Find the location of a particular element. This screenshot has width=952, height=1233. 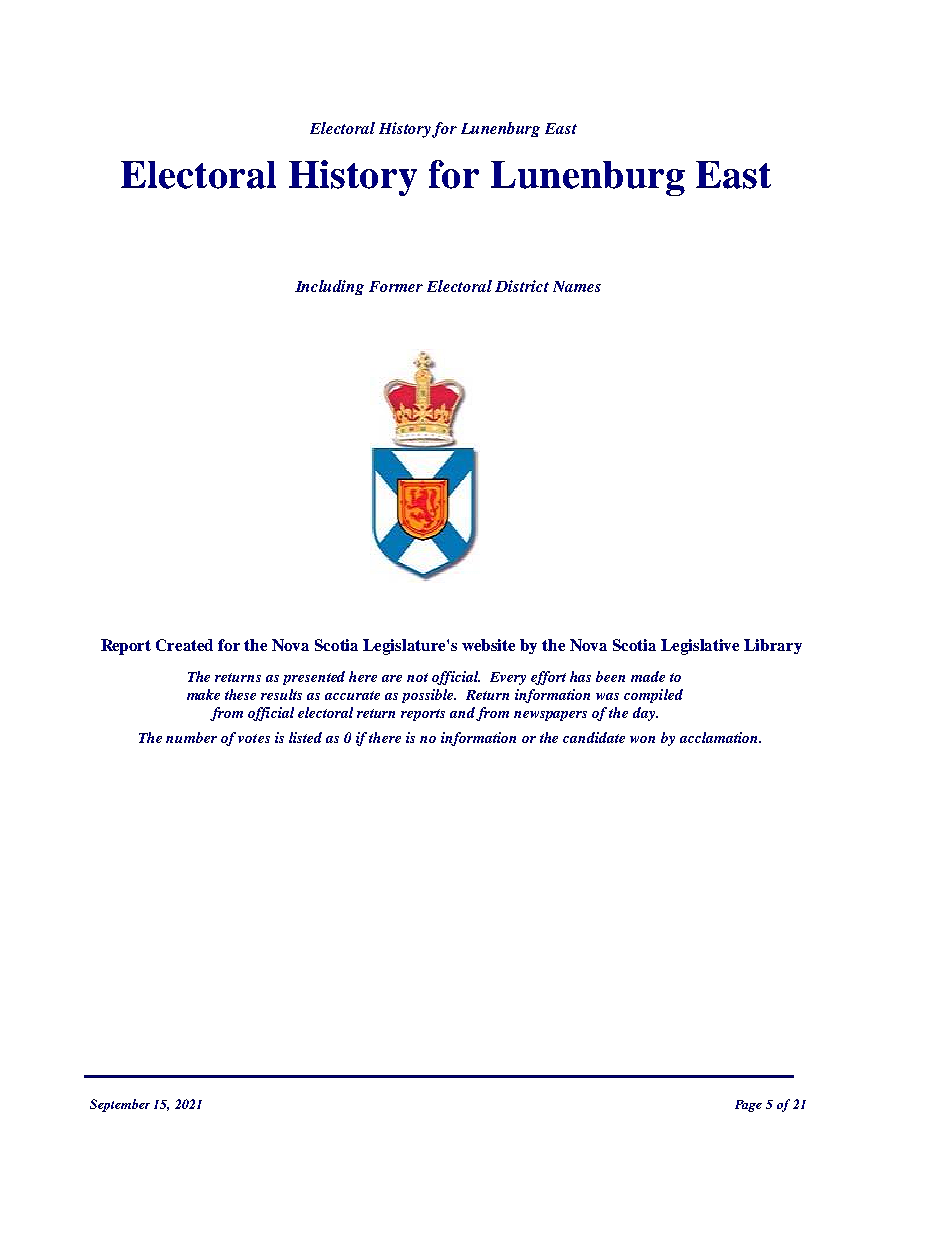

Page is located at coordinates (748, 1106).
